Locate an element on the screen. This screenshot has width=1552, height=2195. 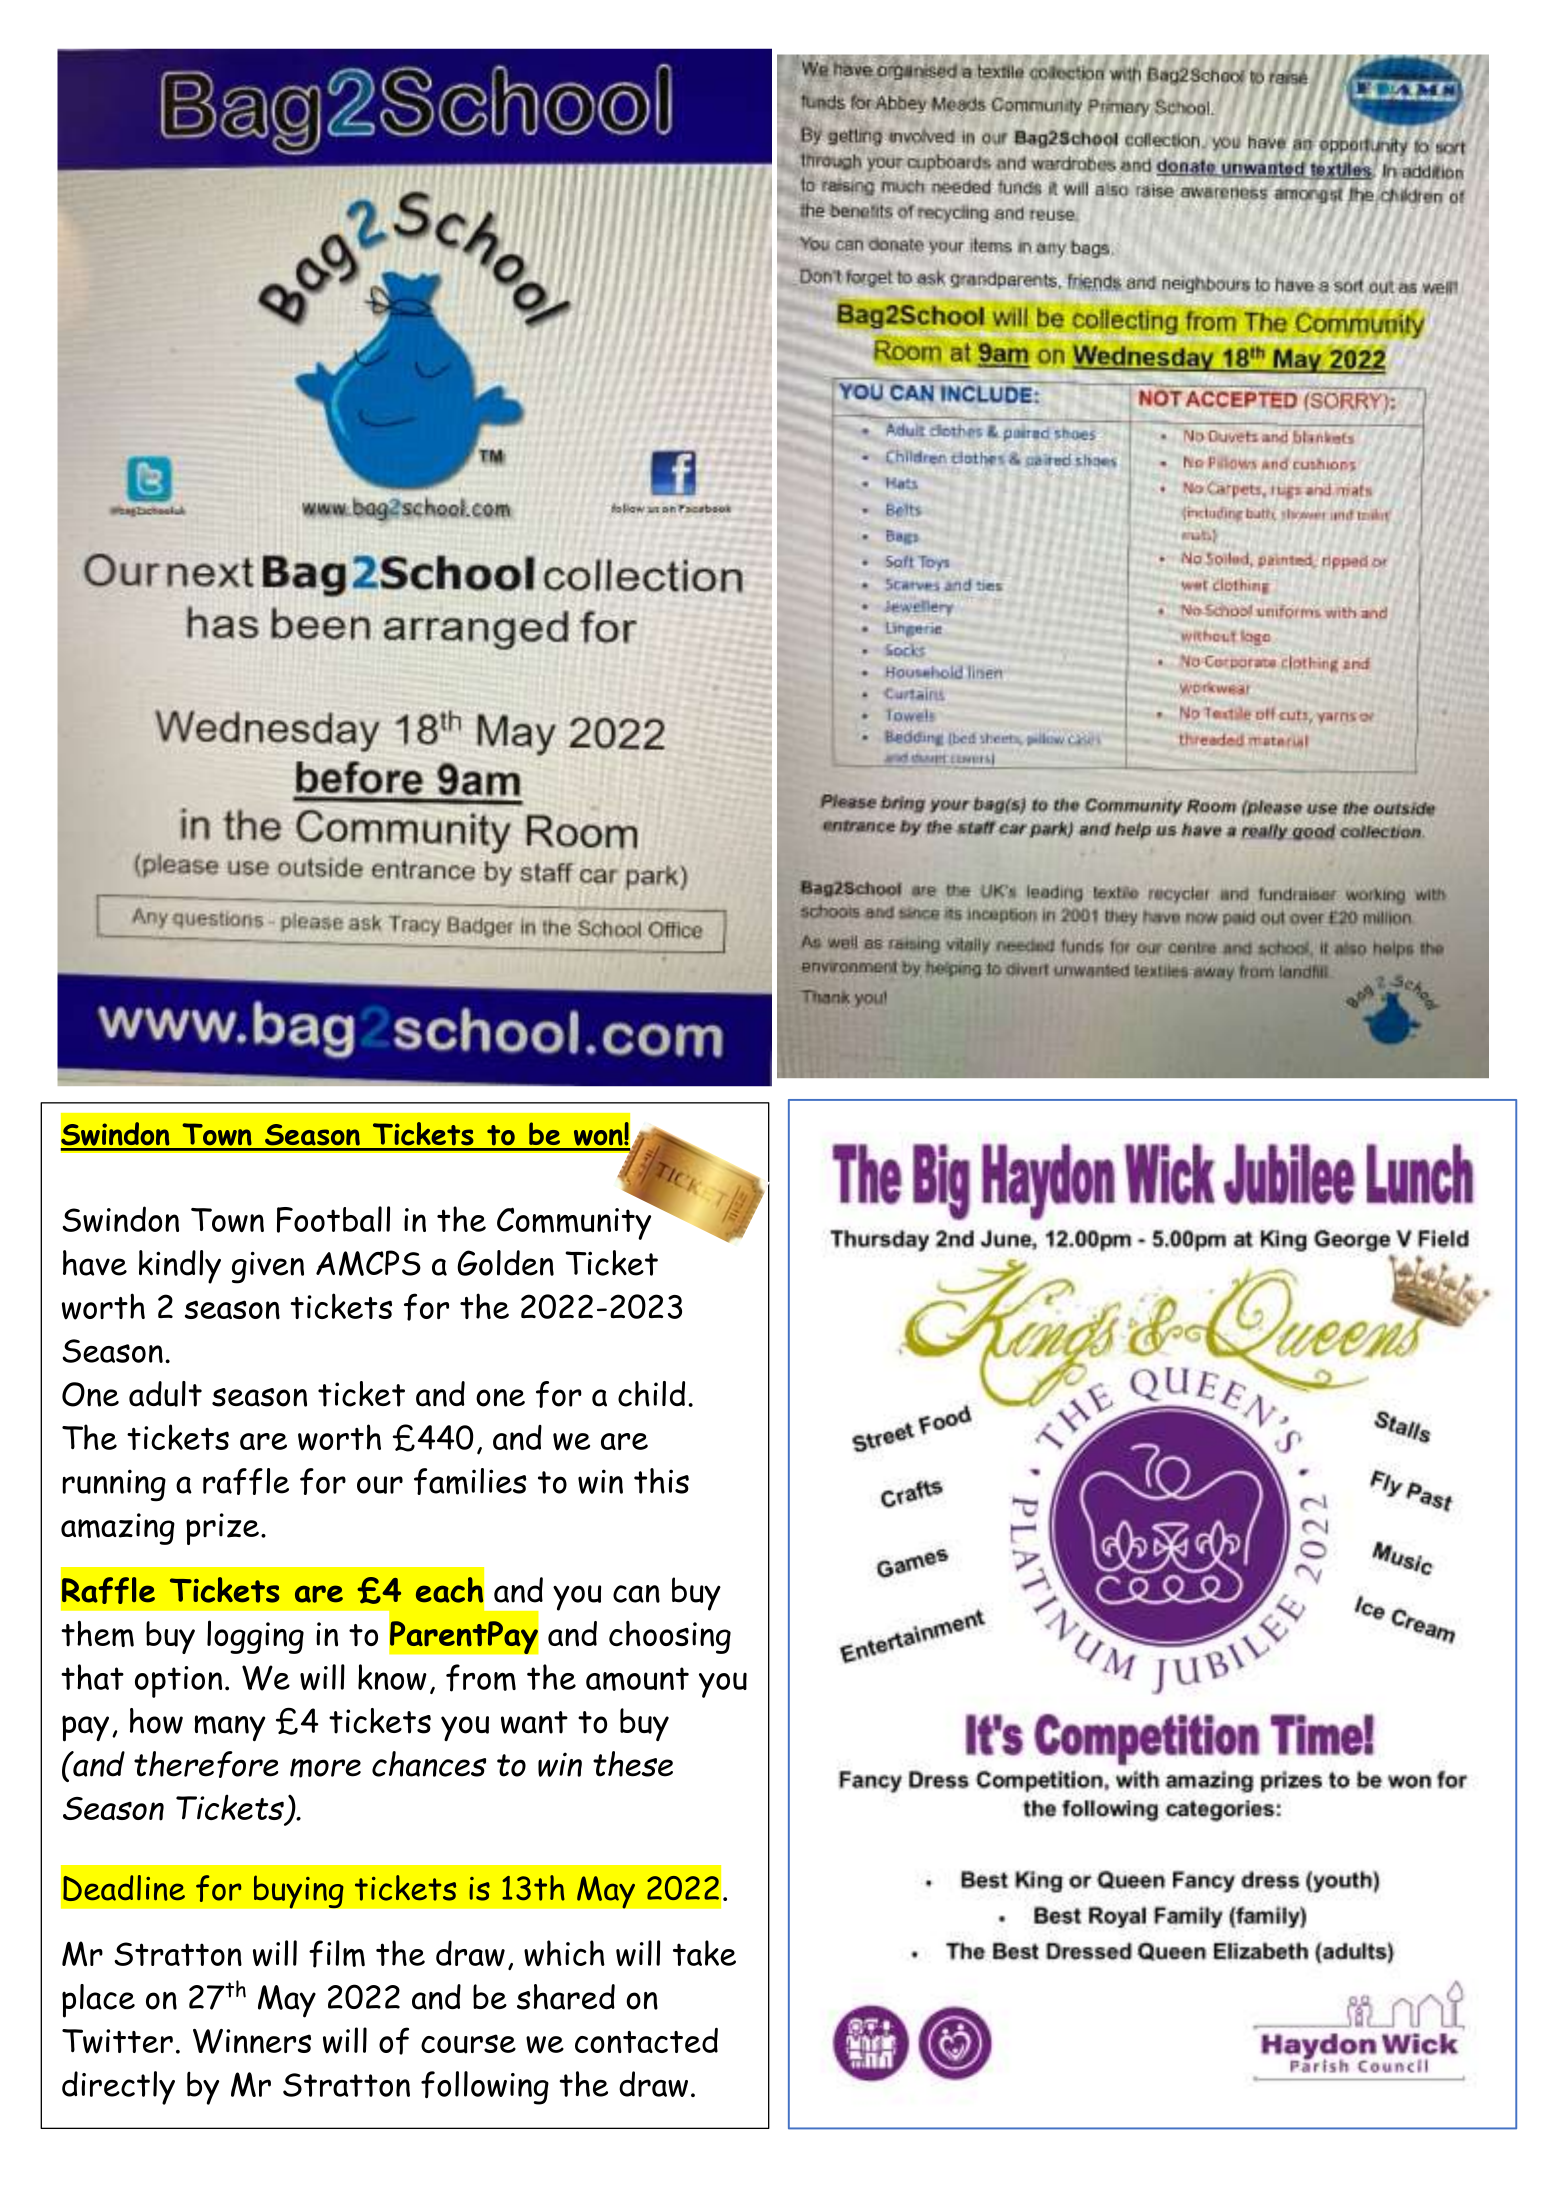
amount is located at coordinates (637, 1679).
